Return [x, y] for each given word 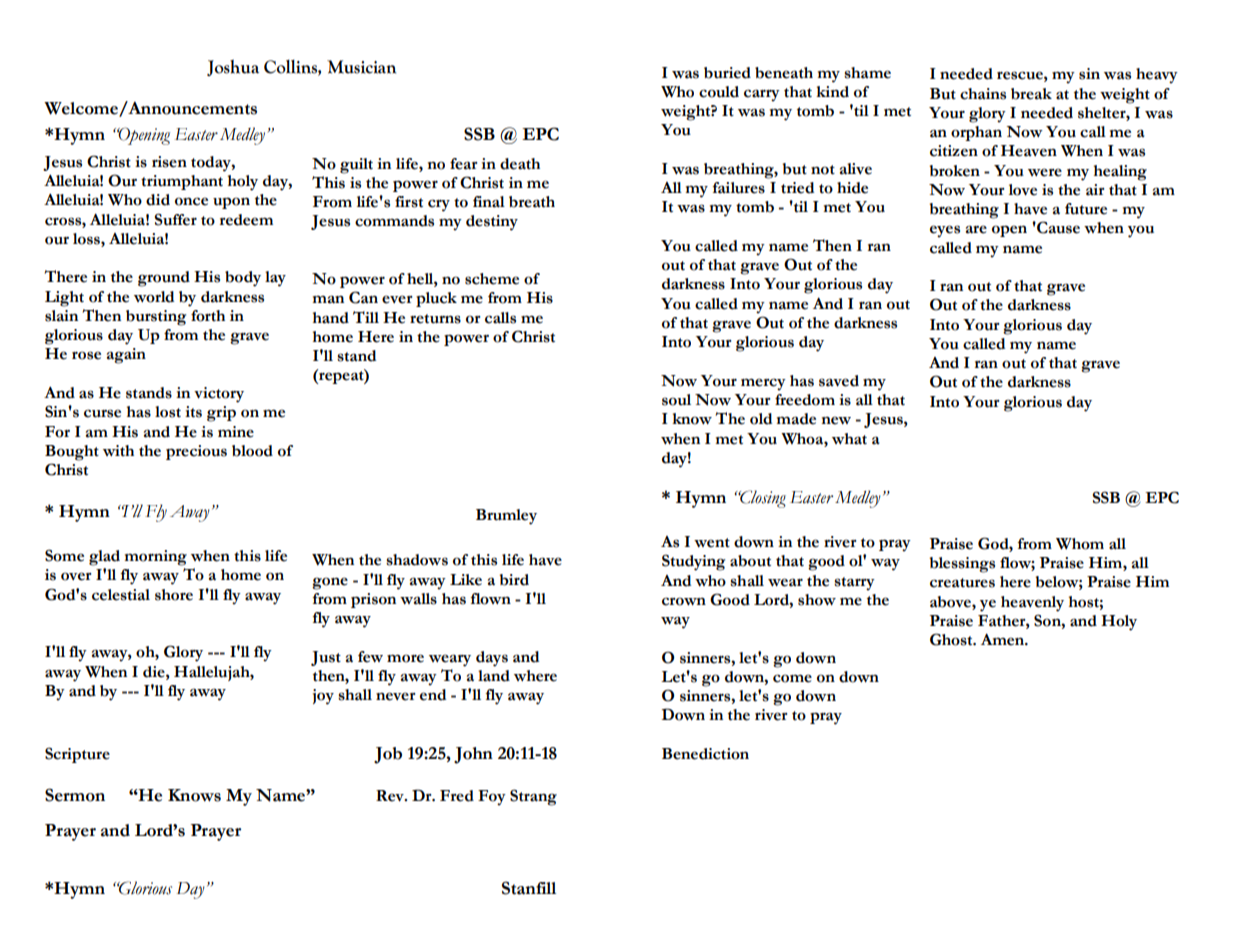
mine [236, 432]
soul [676, 400]
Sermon [75, 795]
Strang [533, 797]
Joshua [233, 67]
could [719, 92]
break [1031, 94]
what [849, 439]
